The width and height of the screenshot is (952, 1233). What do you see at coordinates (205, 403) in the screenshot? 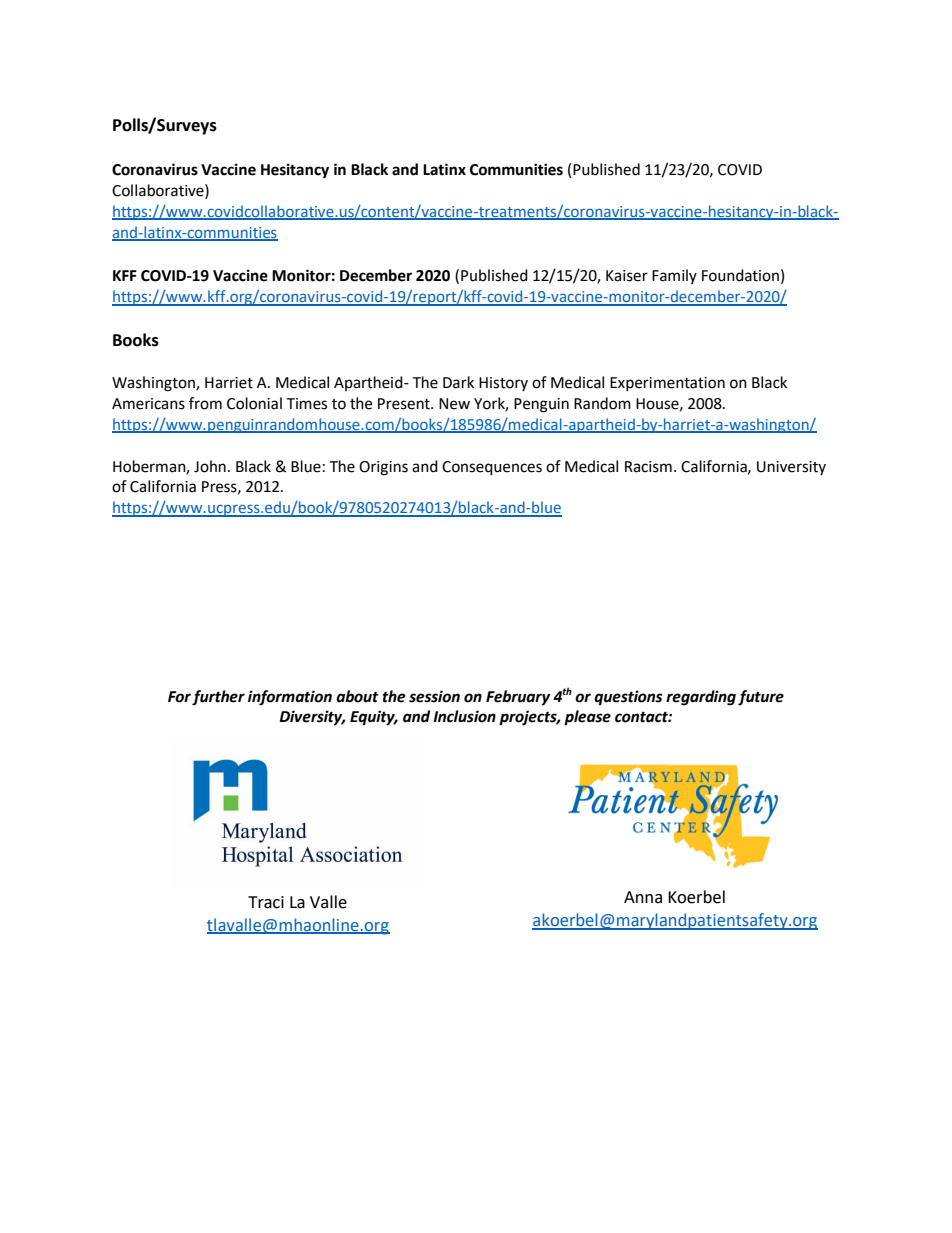
I see `from` at bounding box center [205, 403].
